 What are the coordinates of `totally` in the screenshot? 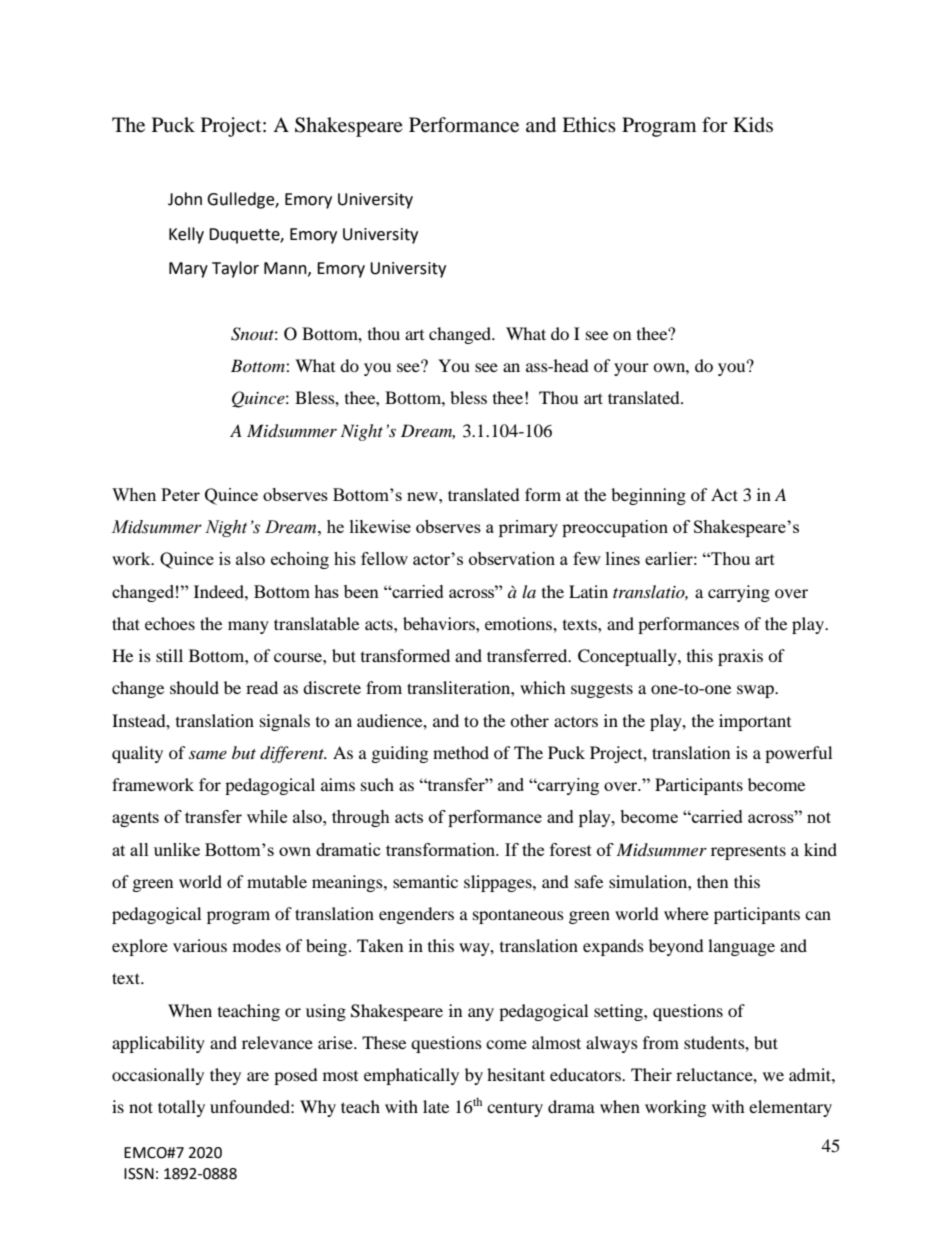 It's located at (181, 1108).
